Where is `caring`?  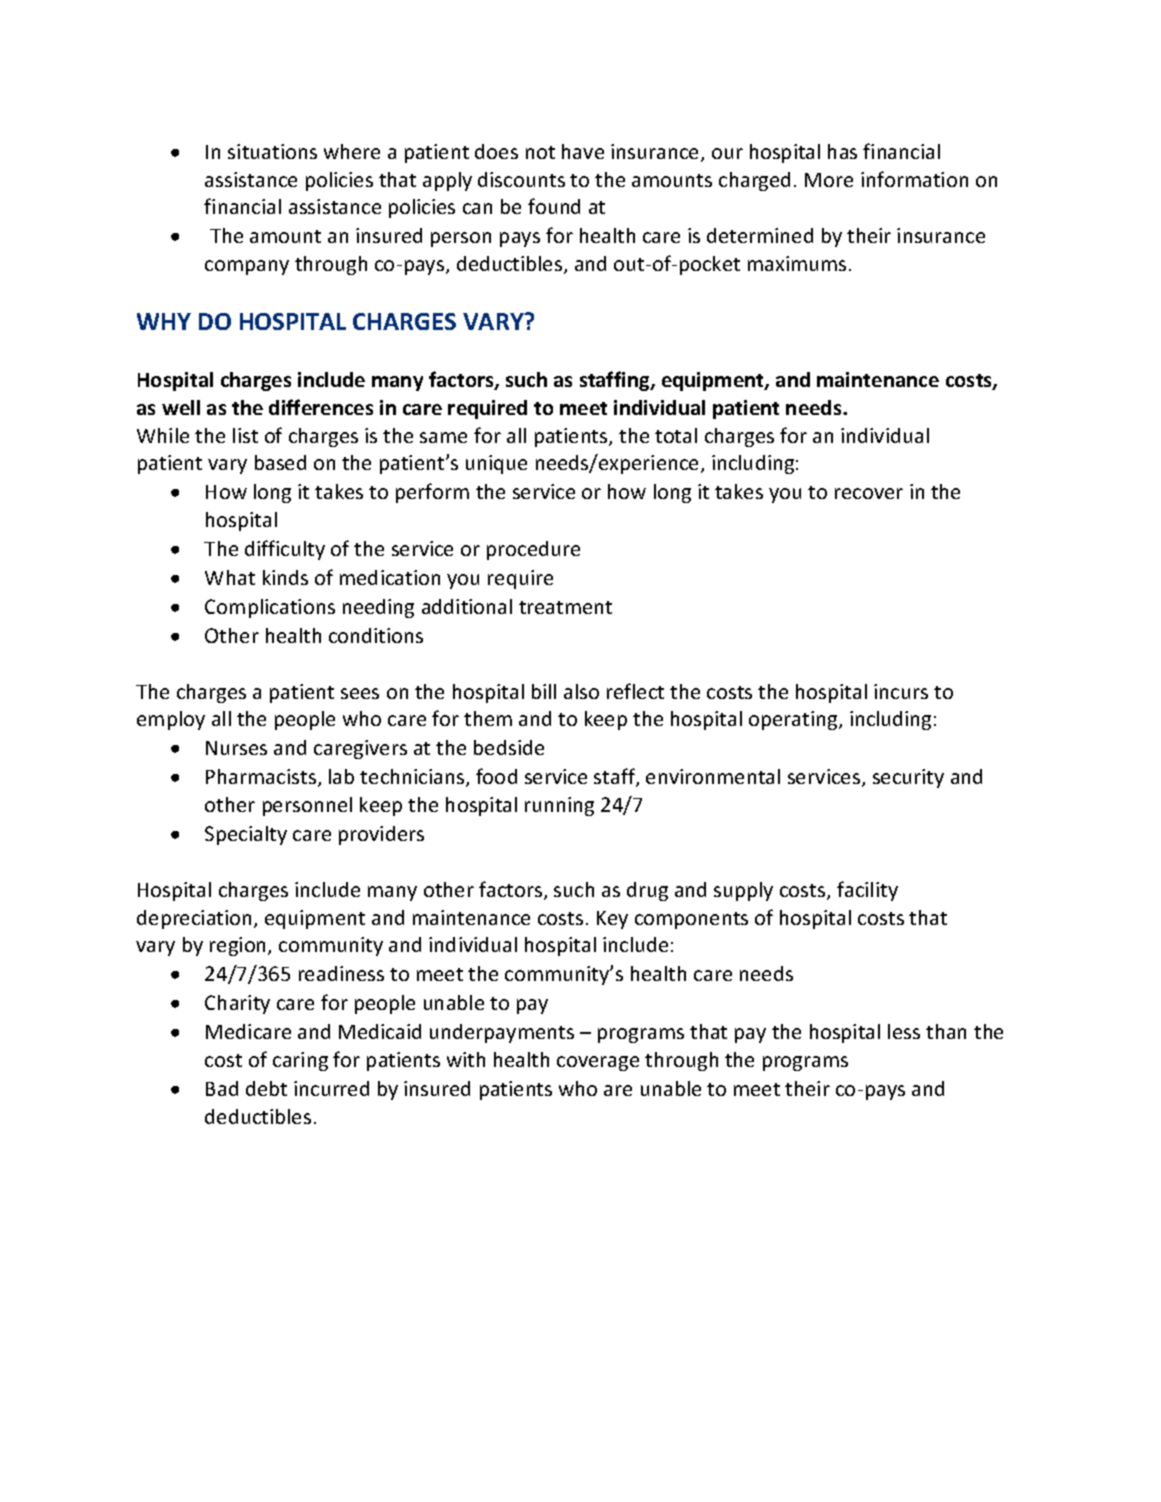 caring is located at coordinates (300, 1061).
